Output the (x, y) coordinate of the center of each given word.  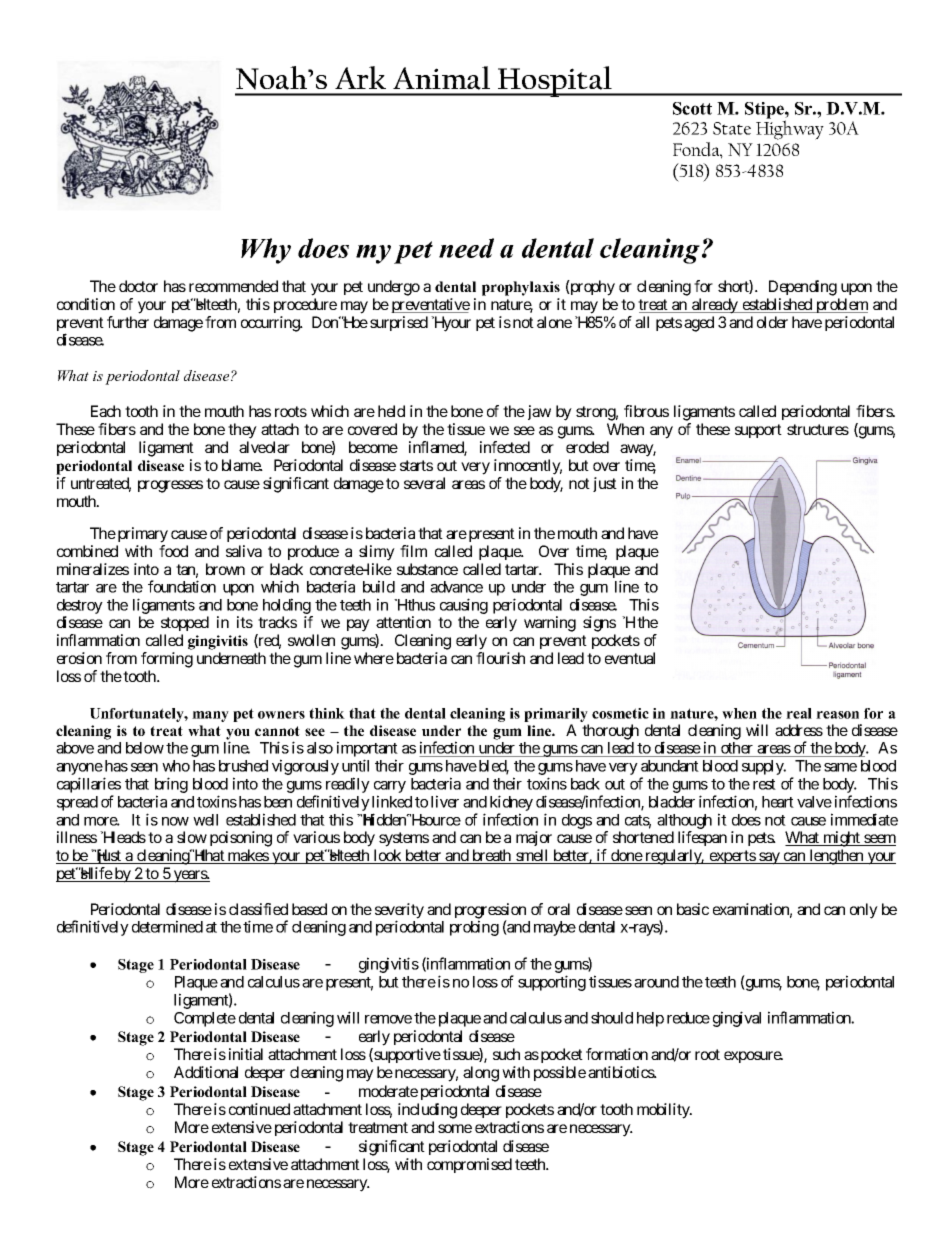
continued (259, 1109)
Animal (441, 78)
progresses (170, 486)
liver (445, 801)
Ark (360, 77)
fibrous (646, 411)
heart (778, 802)
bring (171, 786)
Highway (790, 130)
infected (505, 447)
